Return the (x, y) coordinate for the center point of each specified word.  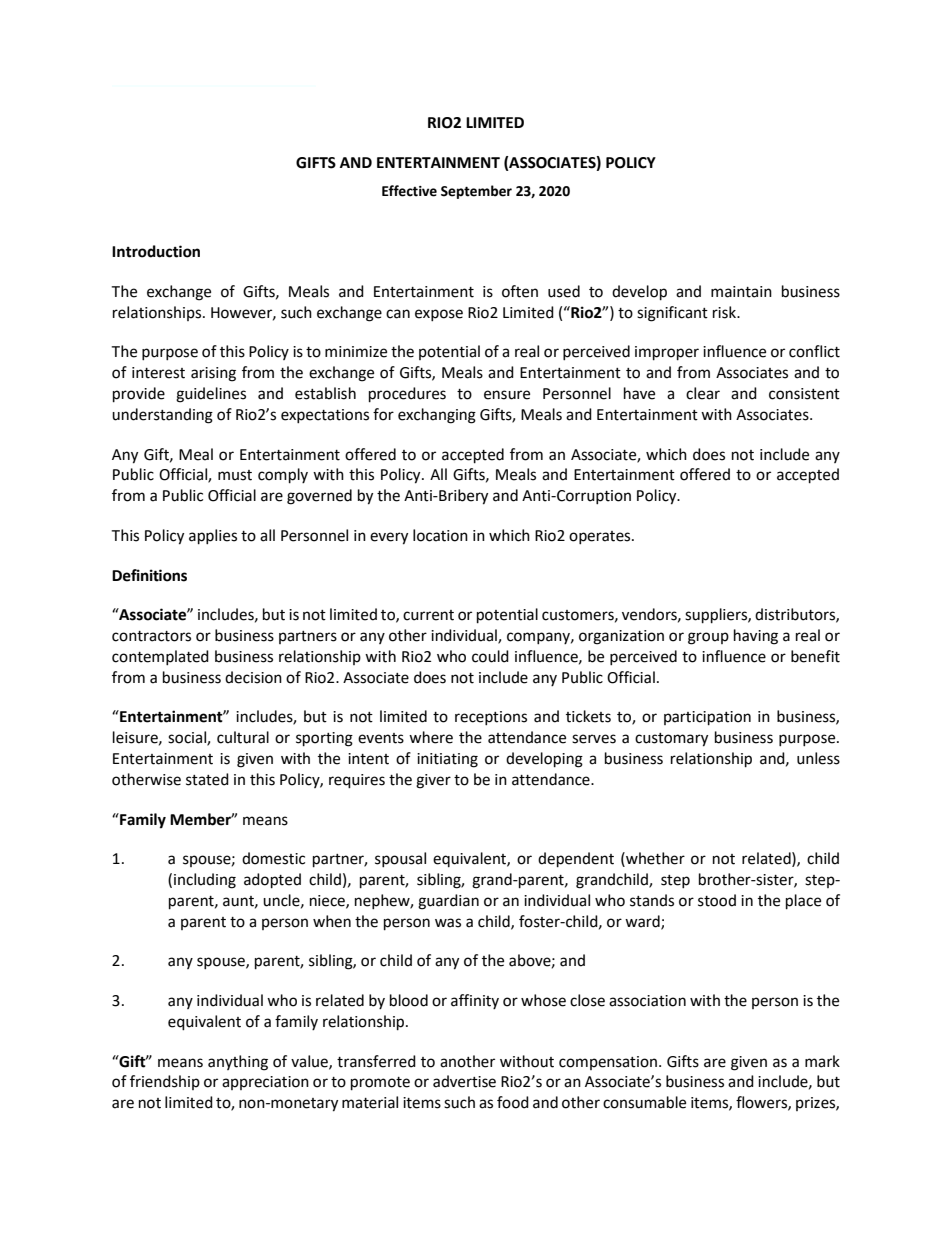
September (476, 192)
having (756, 637)
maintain (741, 292)
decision (253, 677)
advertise (464, 1081)
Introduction (156, 251)
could (490, 656)
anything (238, 1063)
